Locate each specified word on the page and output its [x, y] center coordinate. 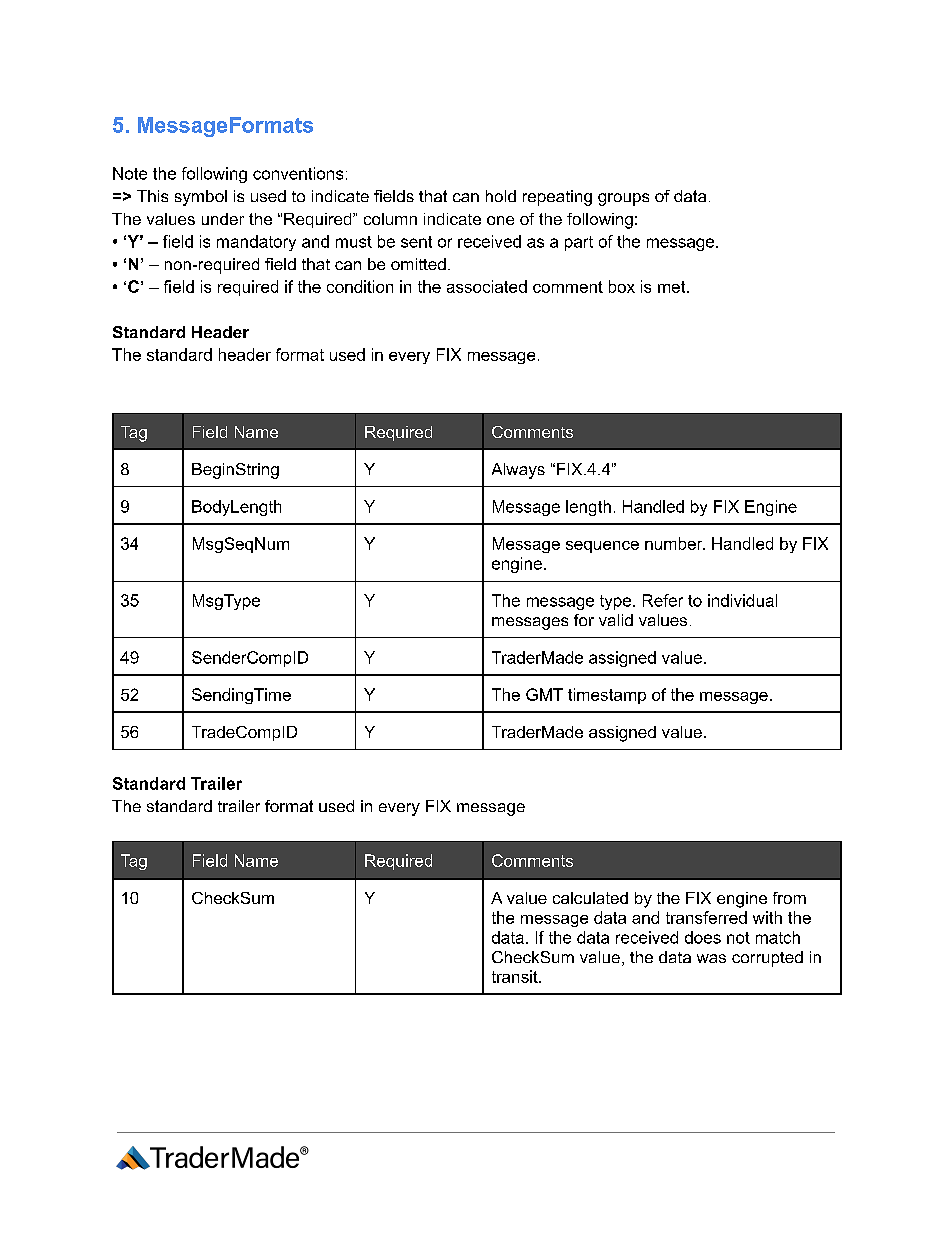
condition [360, 286]
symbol [201, 198]
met [673, 287]
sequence [602, 547]
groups [623, 199]
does [703, 937]
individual [742, 600]
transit [516, 976]
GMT [544, 694]
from [789, 898]
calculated [590, 898]
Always [518, 471]
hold [501, 196]
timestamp [607, 696]
